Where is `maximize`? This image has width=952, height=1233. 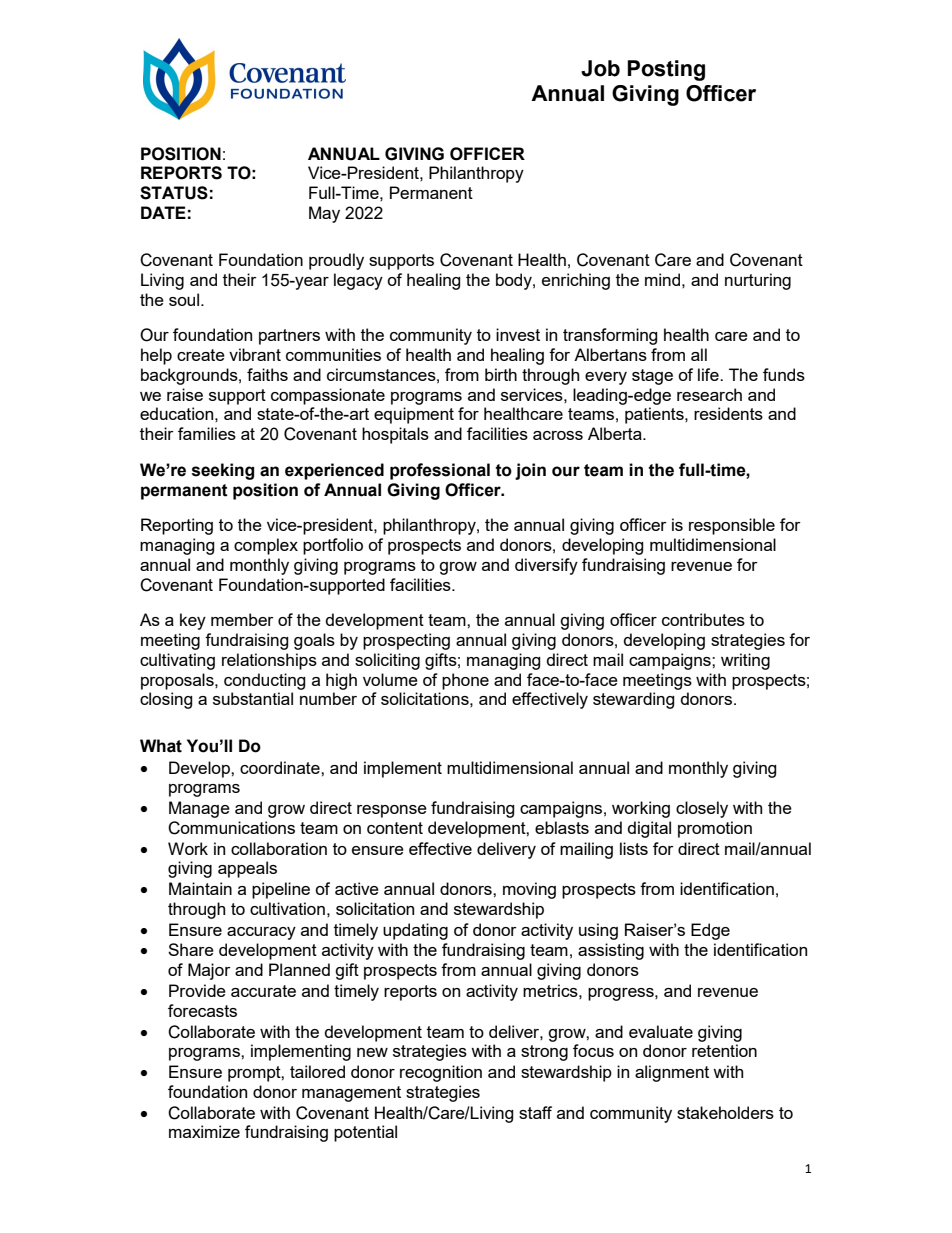
maximize is located at coordinates (204, 1131).
